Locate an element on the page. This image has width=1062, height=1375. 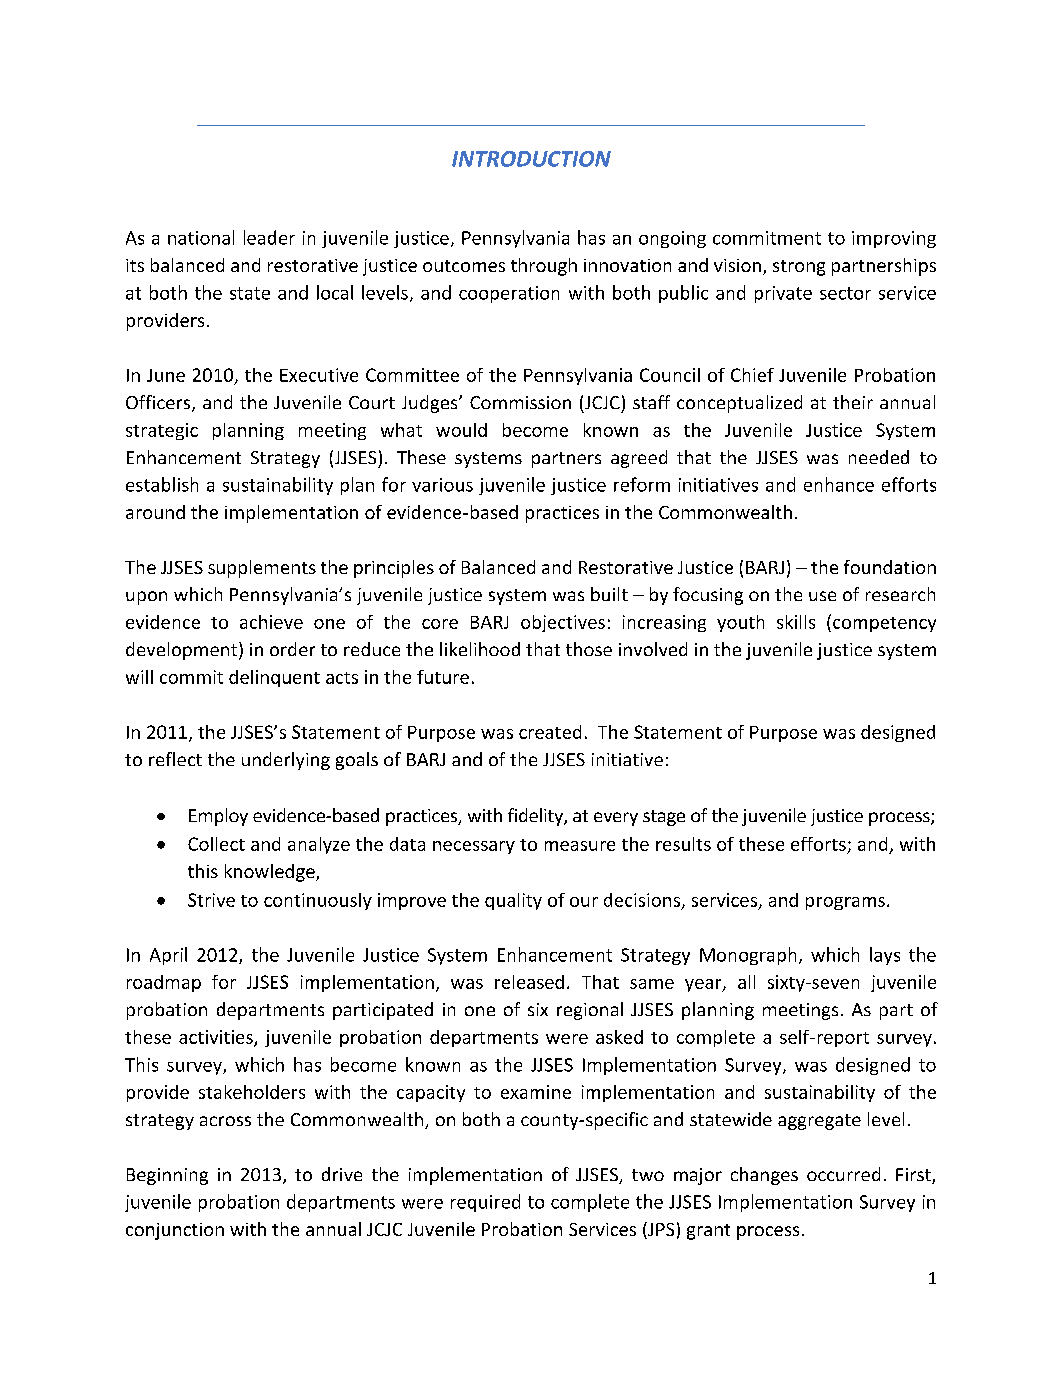
required is located at coordinates (485, 1203).
